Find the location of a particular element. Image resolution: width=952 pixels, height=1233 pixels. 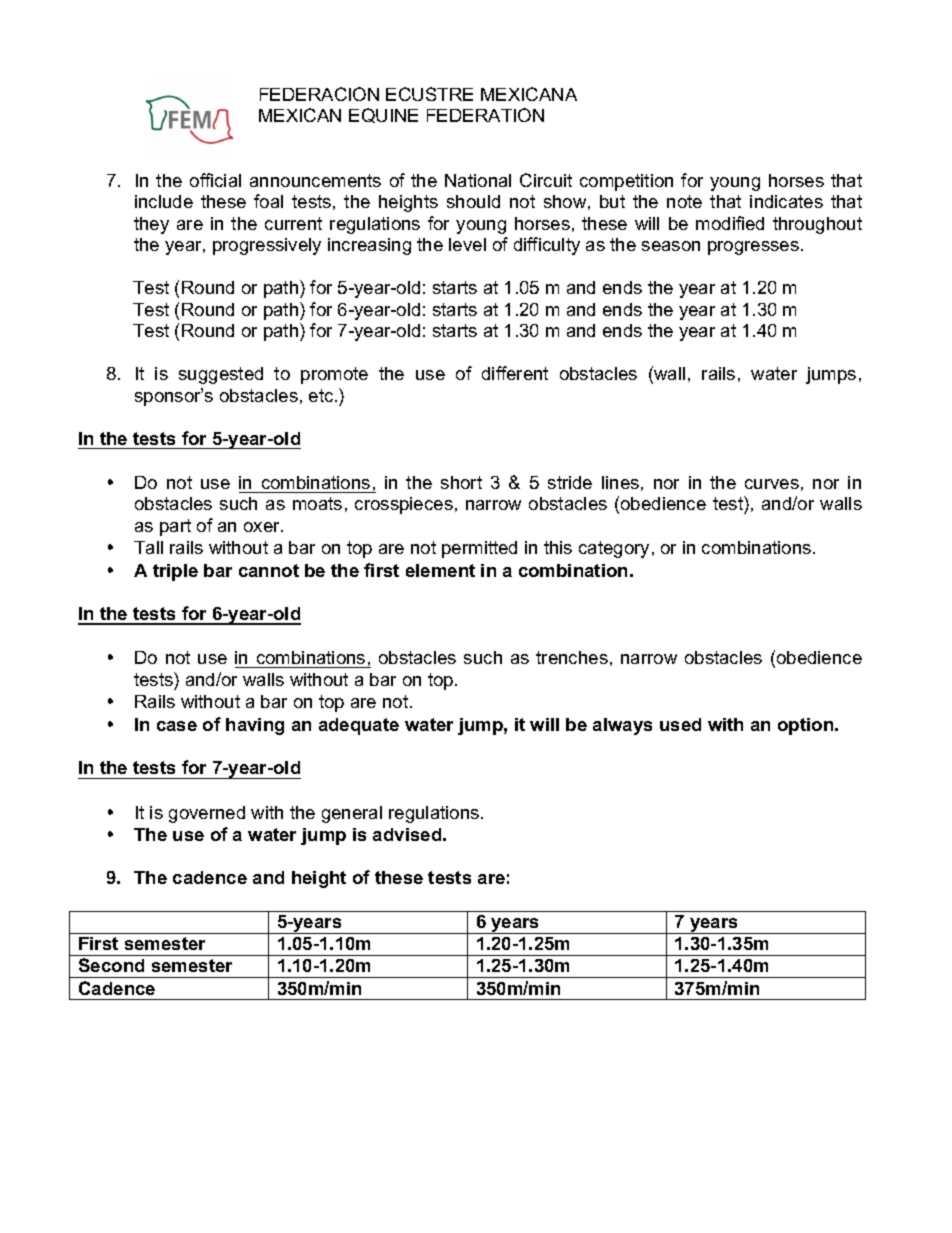

governed is located at coordinates (207, 814).
